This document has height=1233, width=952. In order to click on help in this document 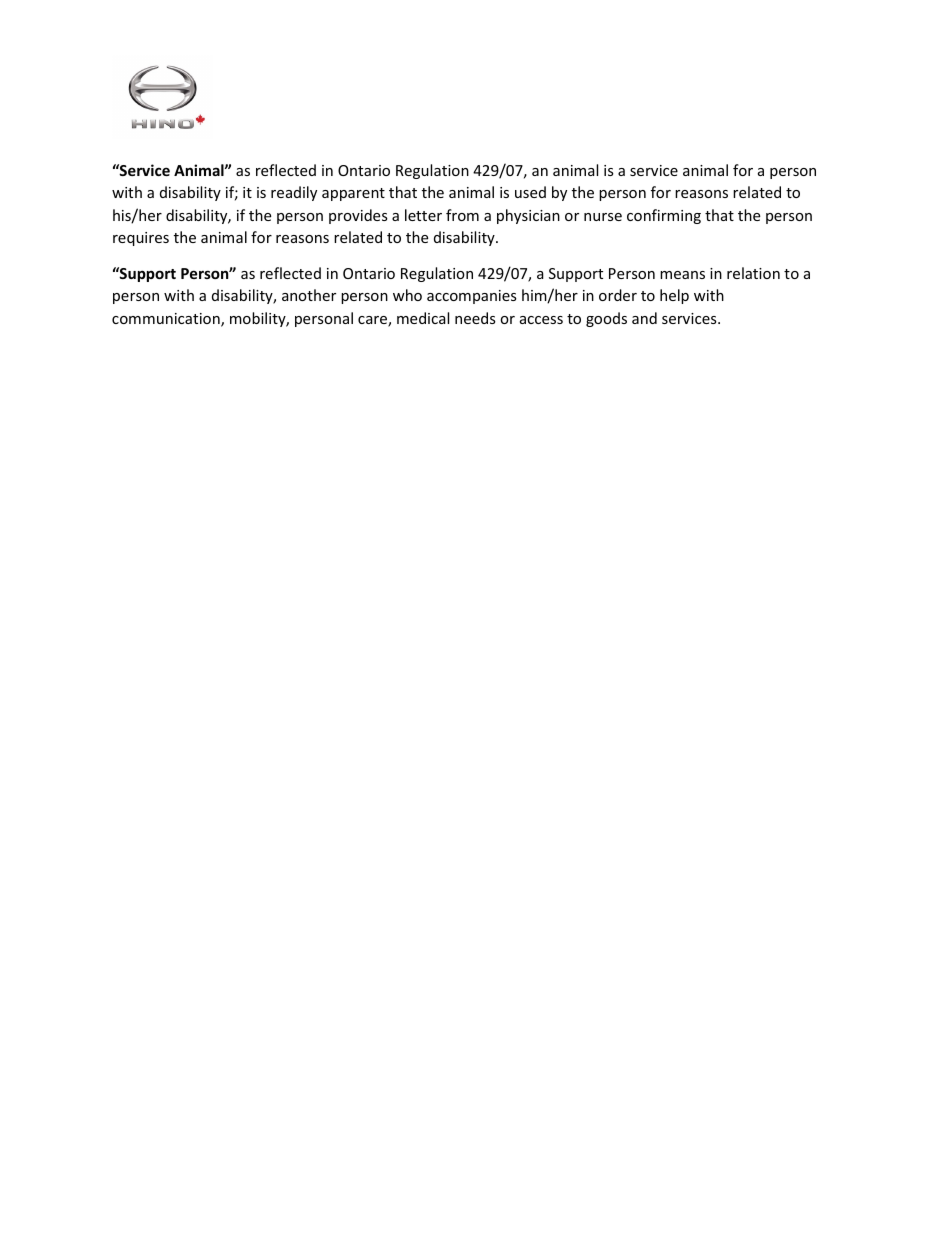, I will do `click(674, 296)`.
